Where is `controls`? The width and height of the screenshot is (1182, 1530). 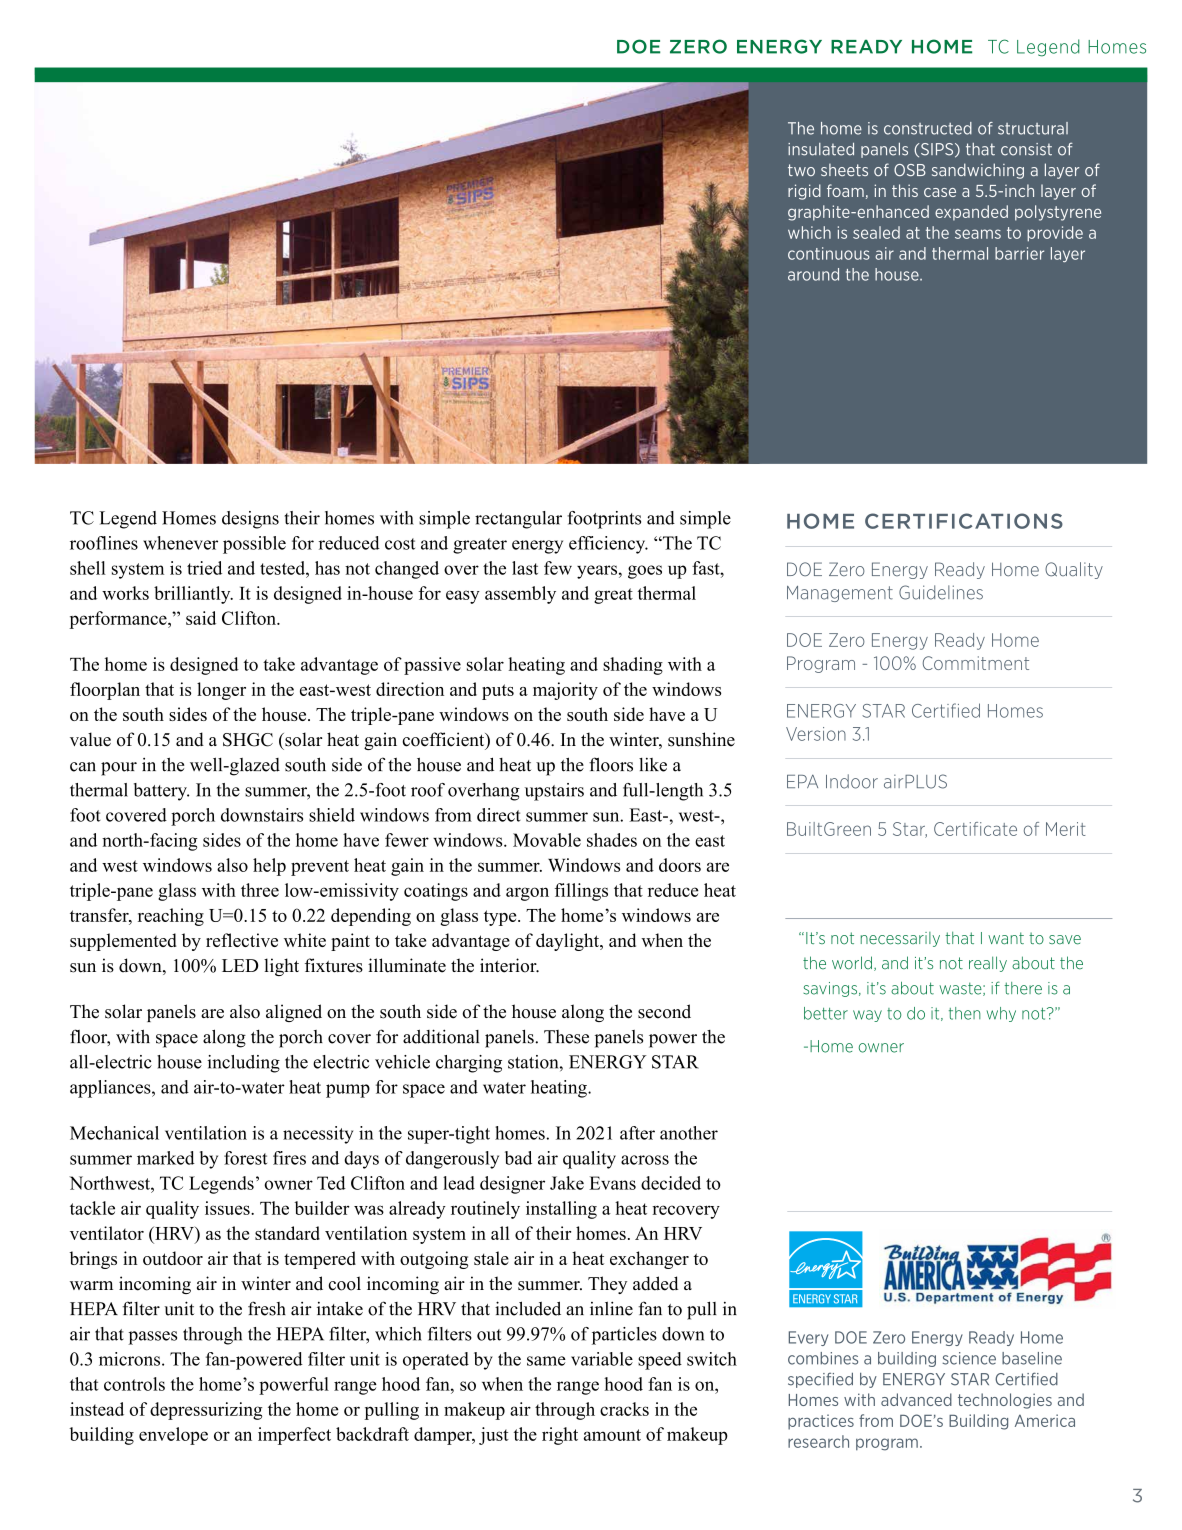
controls is located at coordinates (134, 1384).
